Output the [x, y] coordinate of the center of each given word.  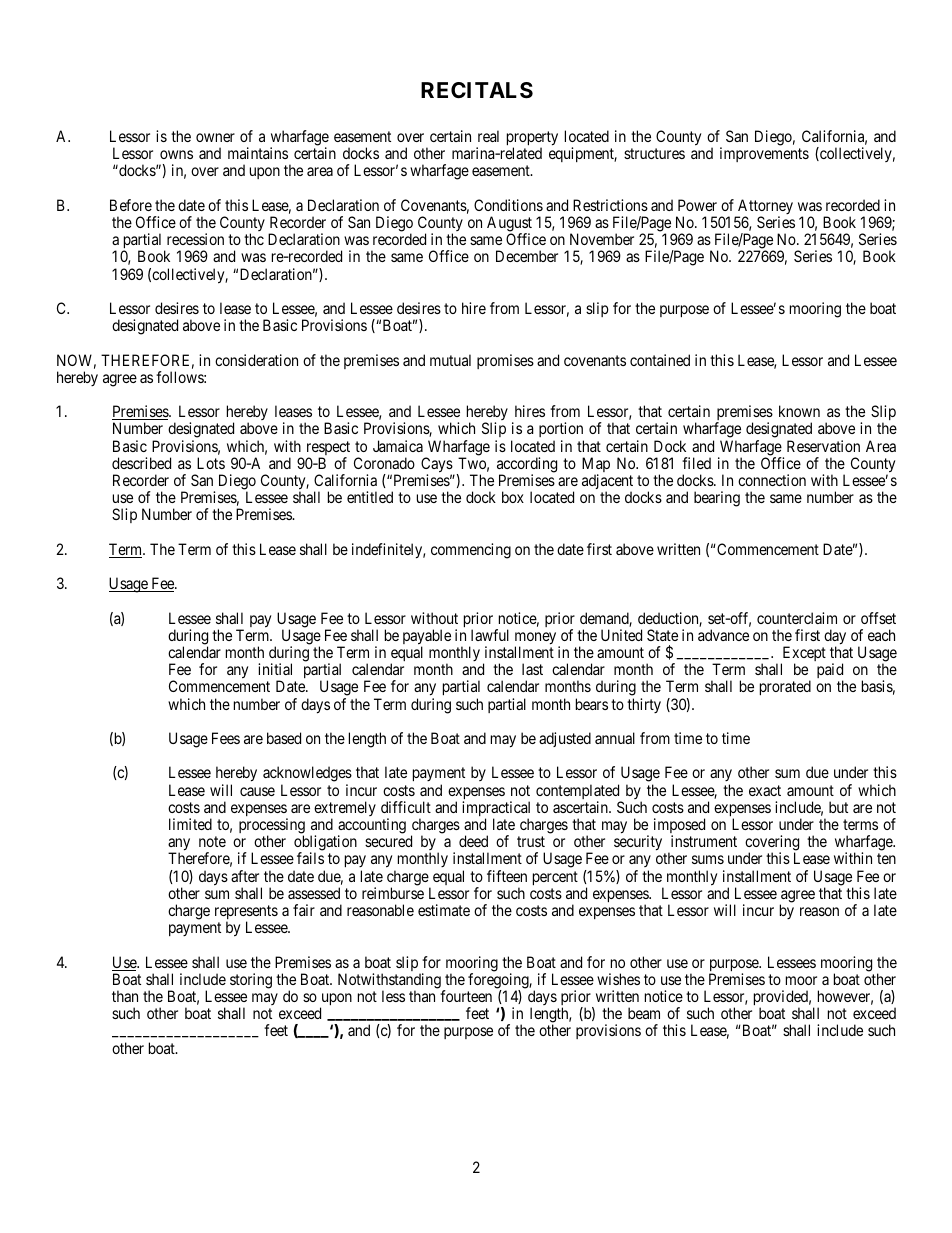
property [532, 139]
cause [257, 791]
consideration [256, 360]
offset [878, 618]
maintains [258, 153]
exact [765, 790]
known [799, 411]
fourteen [466, 996]
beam [644, 1013]
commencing [471, 551]
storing [251, 981]
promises [505, 361]
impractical [496, 810]
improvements [764, 154]
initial [275, 669]
